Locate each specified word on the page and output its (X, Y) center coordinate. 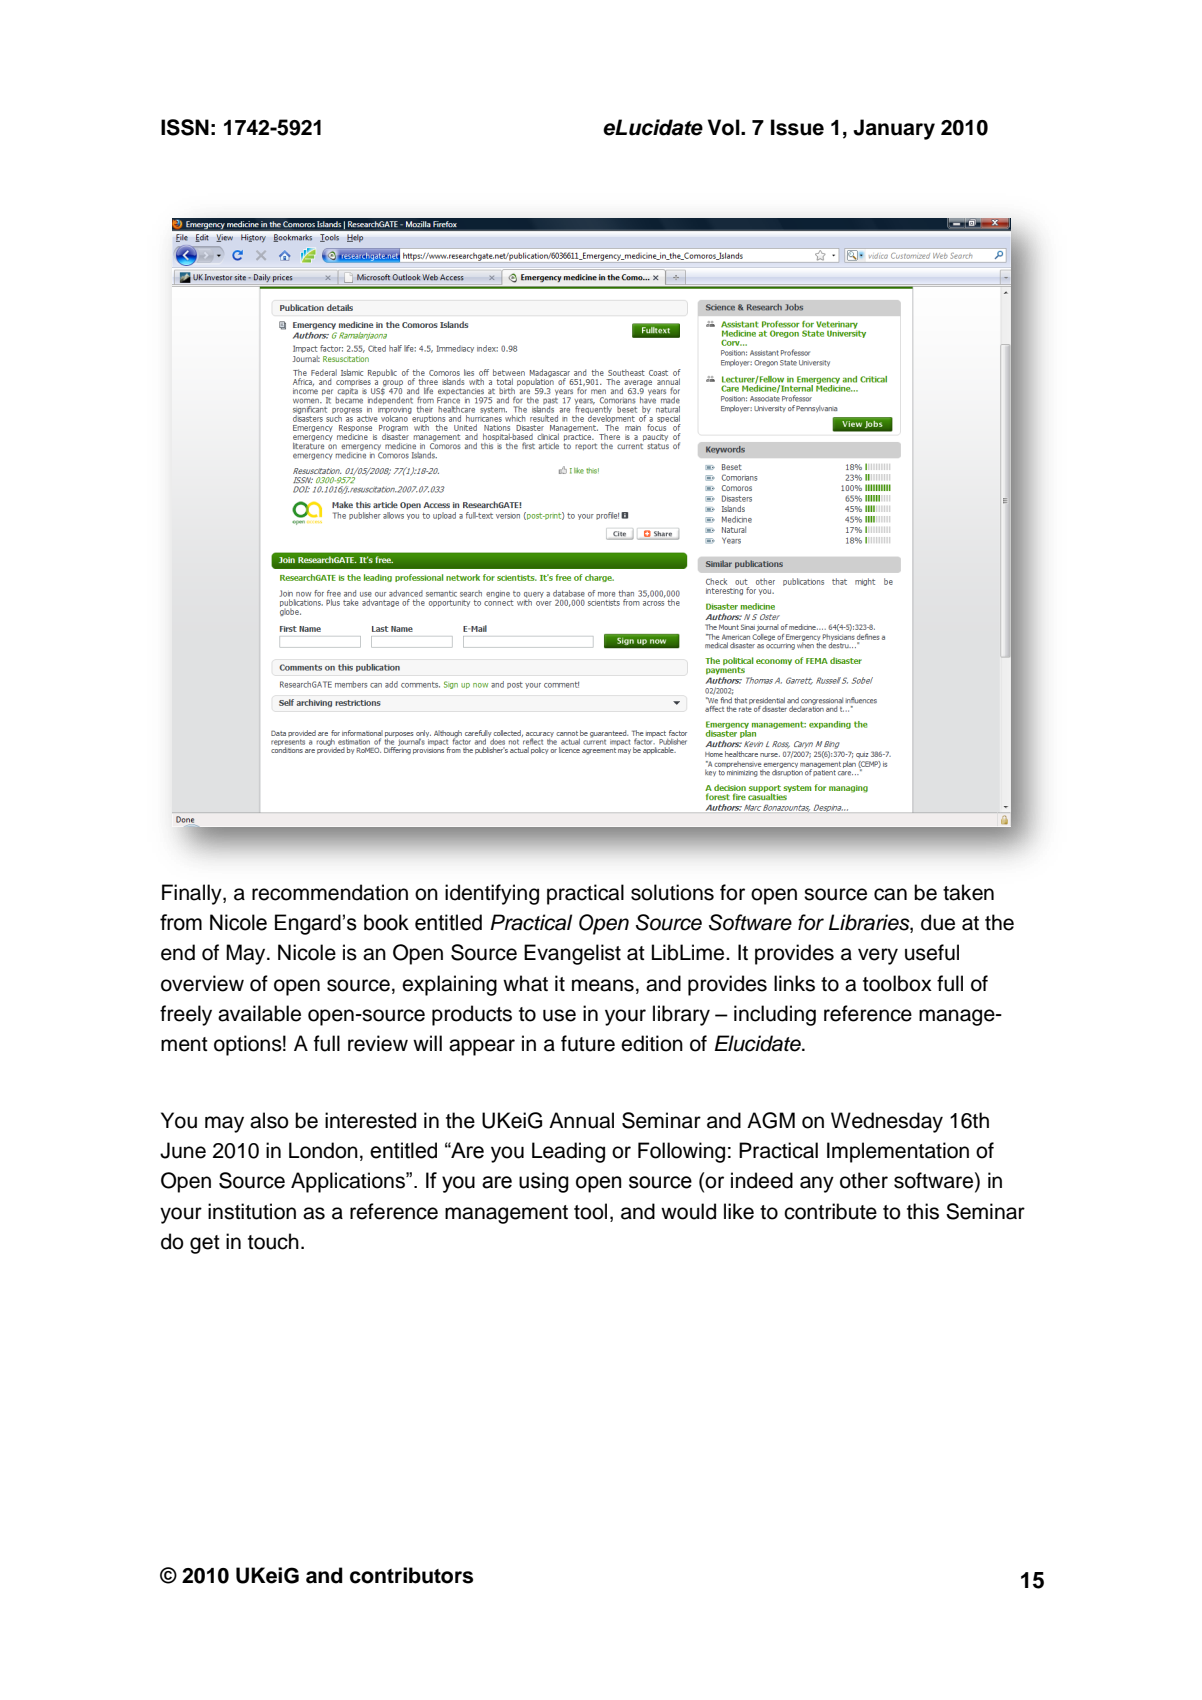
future (588, 1043)
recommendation (330, 892)
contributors (411, 1575)
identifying (492, 894)
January (894, 129)
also (269, 1120)
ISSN (185, 127)
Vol (725, 127)
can (890, 894)
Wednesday (887, 1122)
